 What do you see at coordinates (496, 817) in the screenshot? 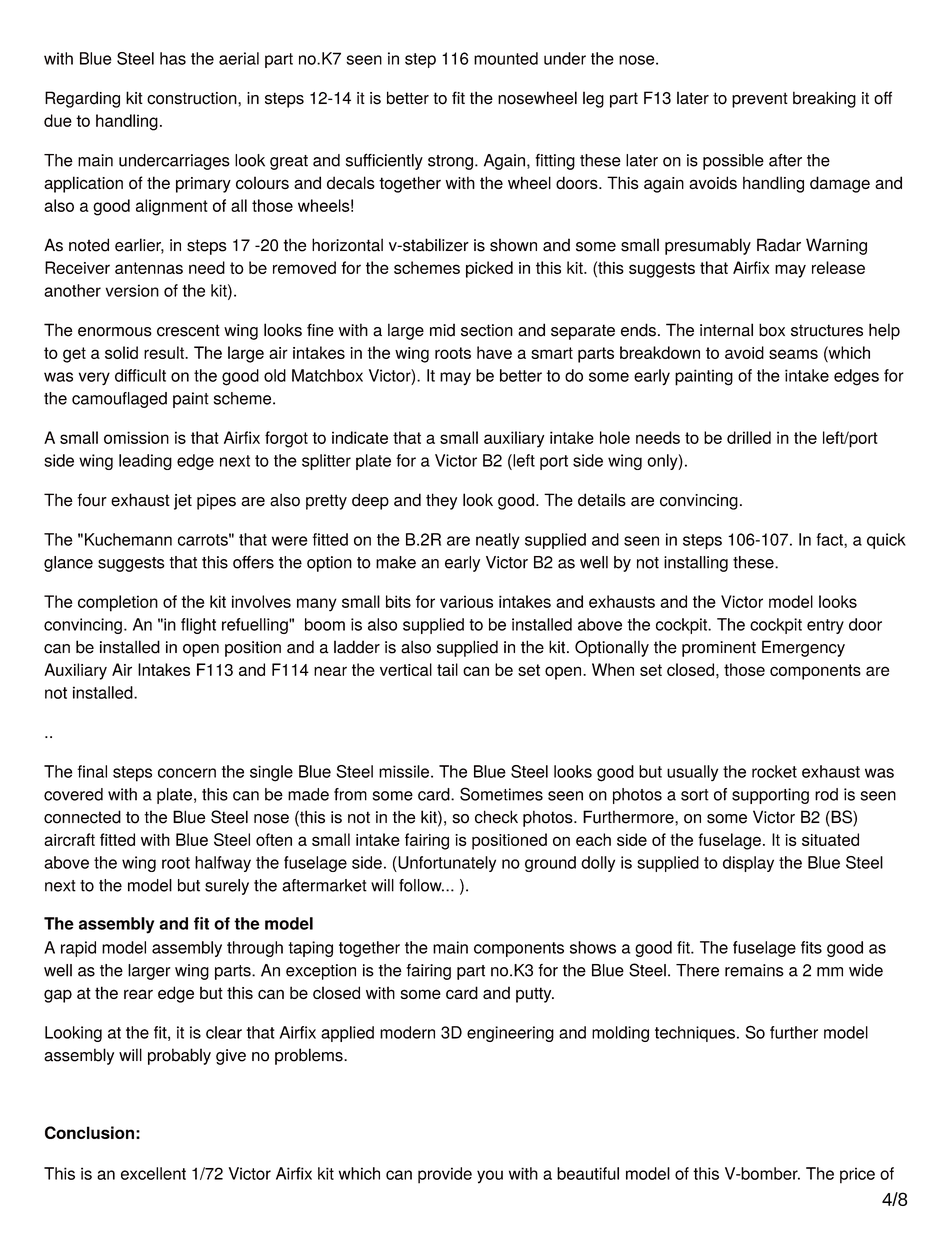
I see `check` at bounding box center [496, 817].
